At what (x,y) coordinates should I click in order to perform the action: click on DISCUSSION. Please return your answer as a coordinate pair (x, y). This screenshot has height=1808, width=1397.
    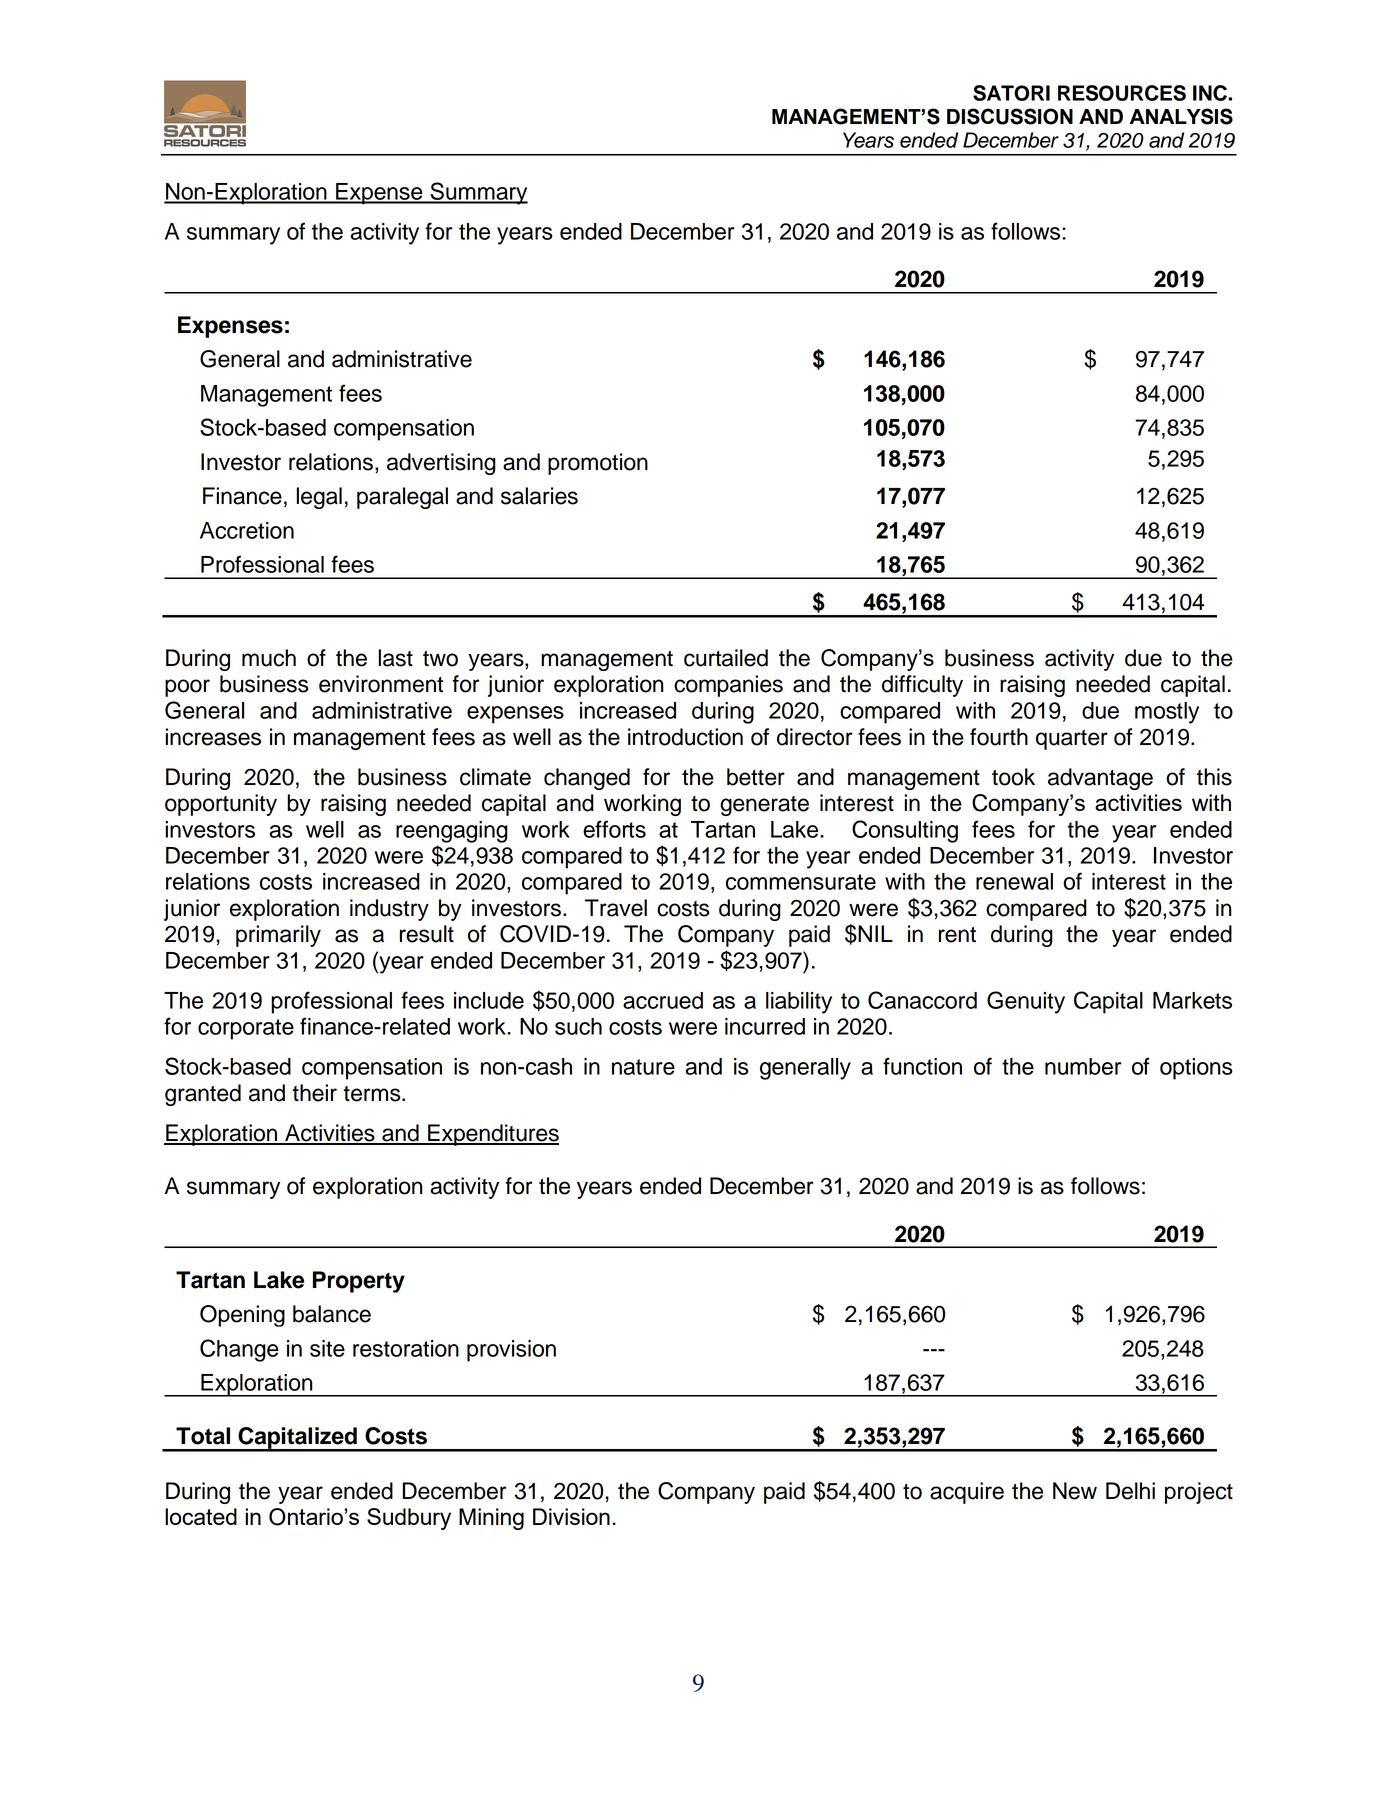
    Looking at the image, I should click on (1010, 116).
